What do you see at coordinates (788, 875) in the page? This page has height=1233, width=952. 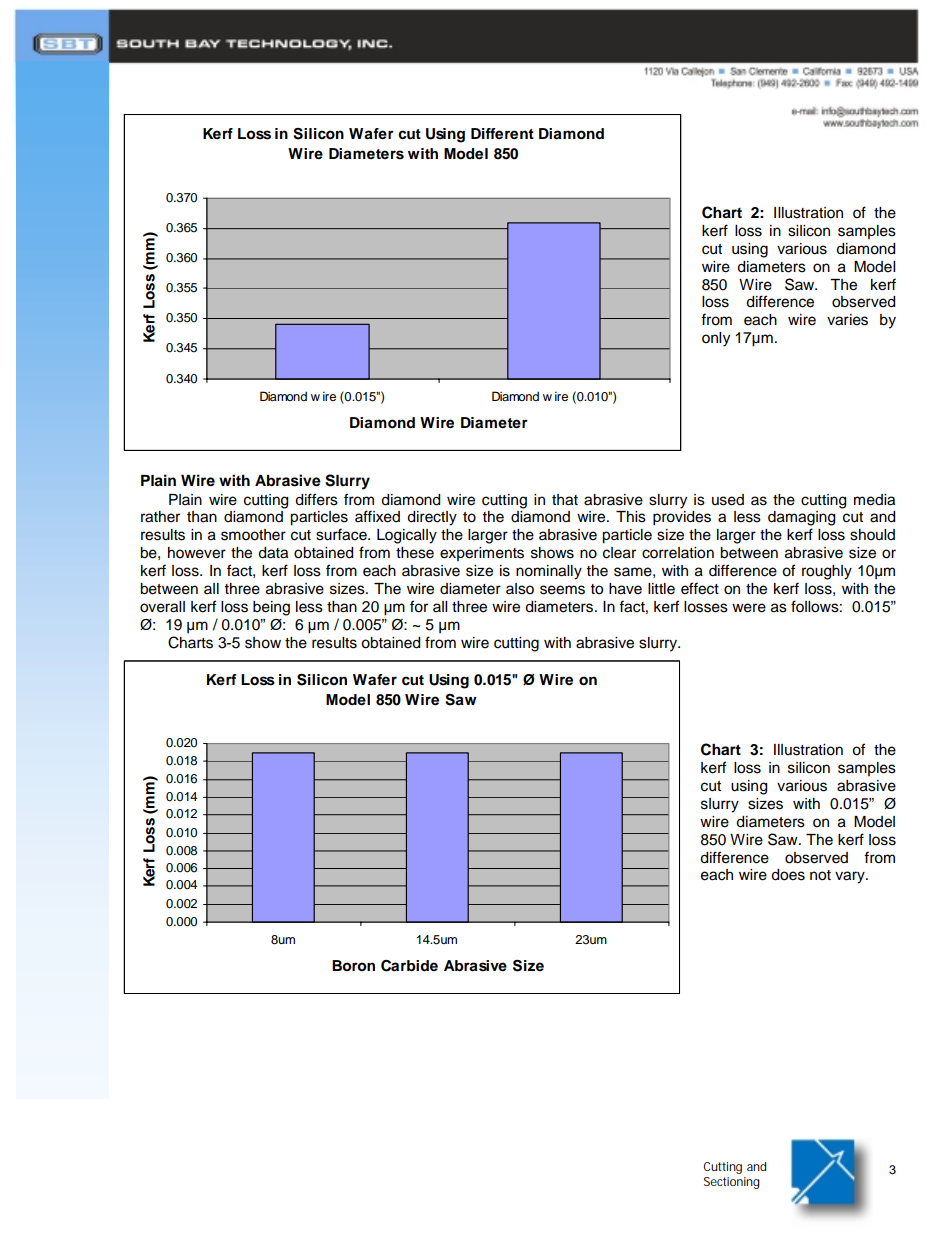 I see `does` at bounding box center [788, 875].
